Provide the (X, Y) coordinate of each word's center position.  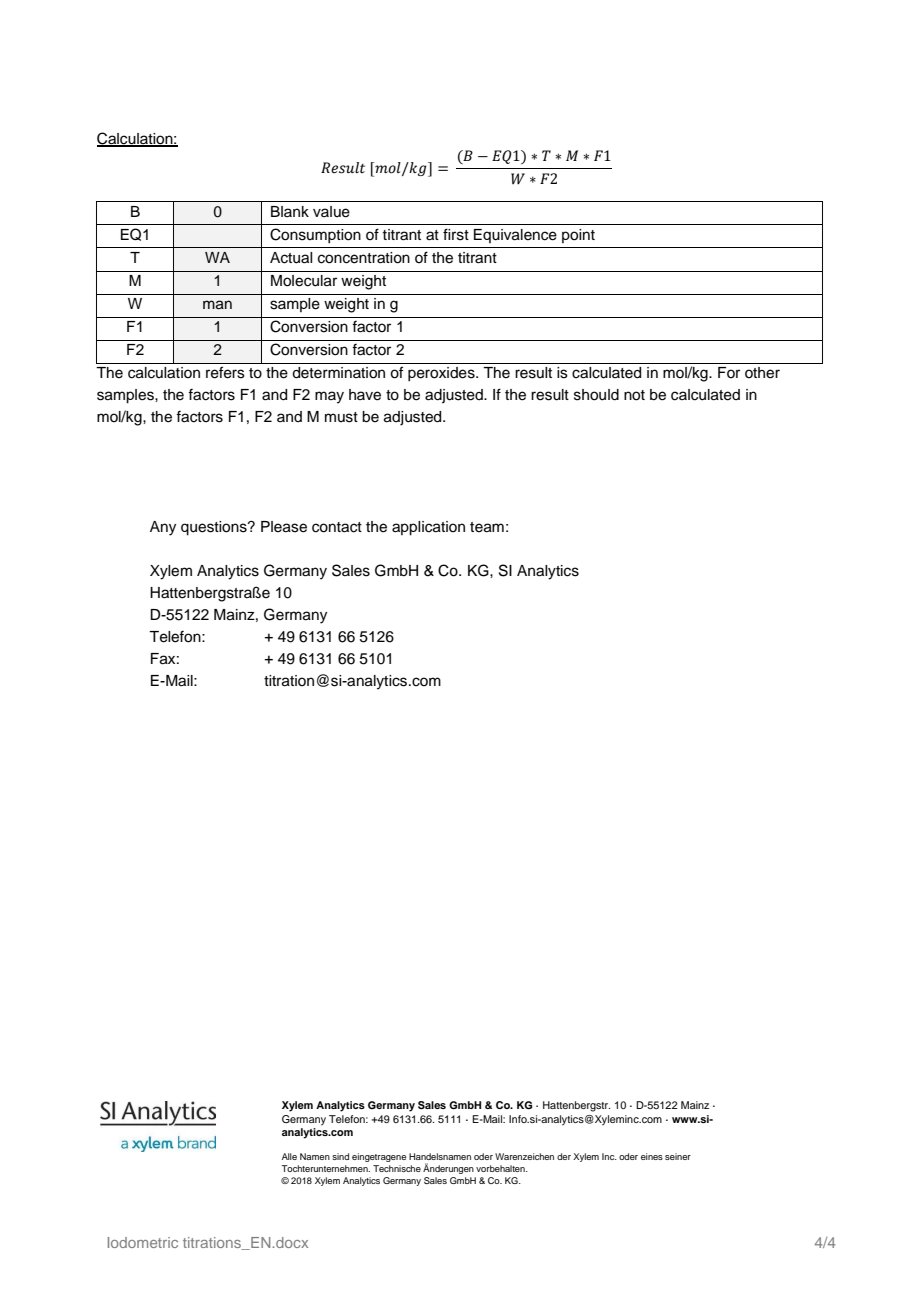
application (428, 528)
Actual (291, 258)
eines (652, 1156)
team (487, 527)
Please (284, 527)
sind (340, 1156)
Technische (397, 1168)
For (729, 372)
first (456, 234)
